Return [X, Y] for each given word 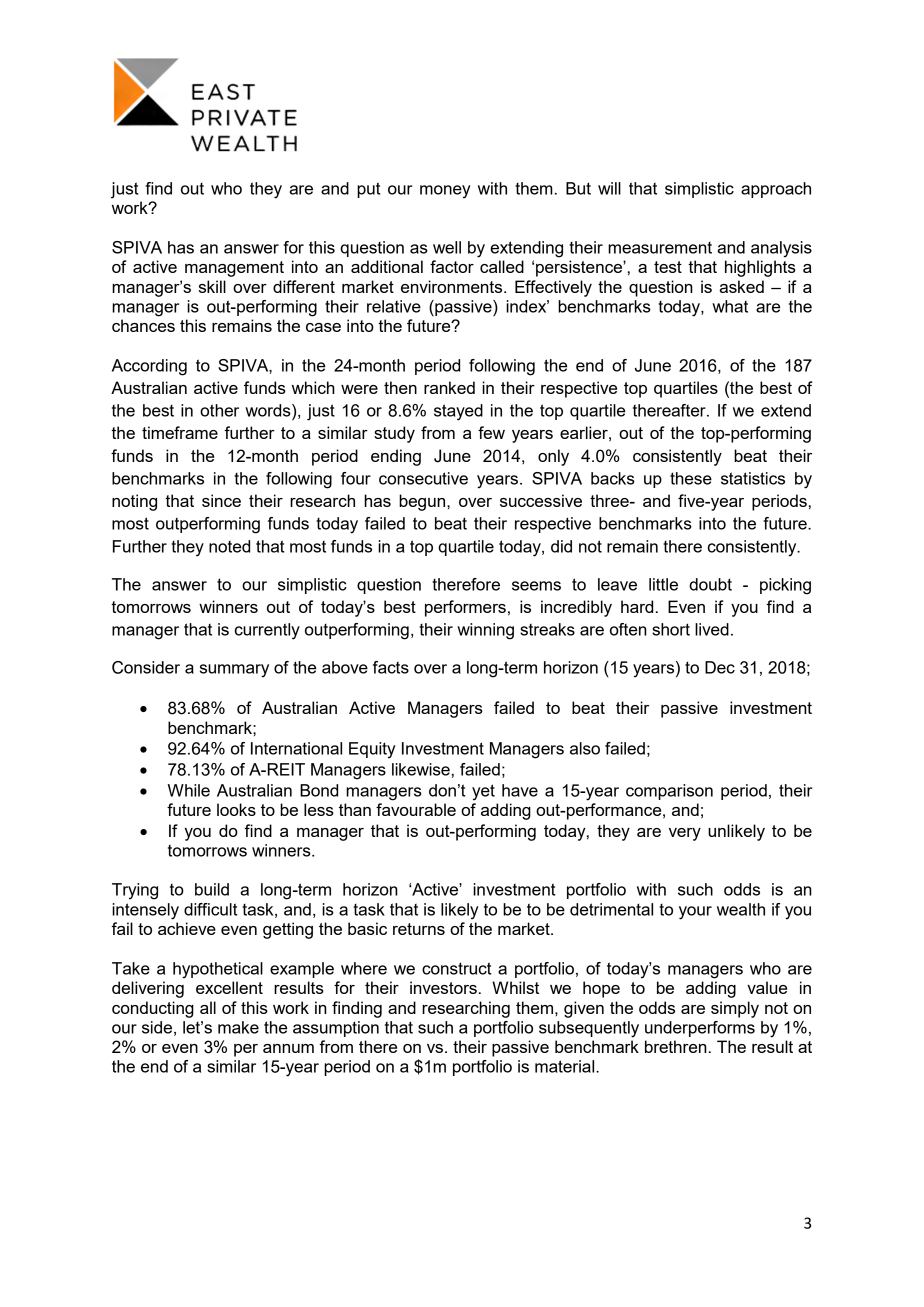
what [730, 306]
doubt [710, 584]
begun [423, 502]
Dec [720, 667]
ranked [449, 387]
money [445, 192]
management [234, 269]
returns [419, 929]
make [238, 1027]
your [695, 913]
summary [234, 671]
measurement [660, 248]
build [212, 889]
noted [229, 546]
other [219, 410]
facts [391, 667]
